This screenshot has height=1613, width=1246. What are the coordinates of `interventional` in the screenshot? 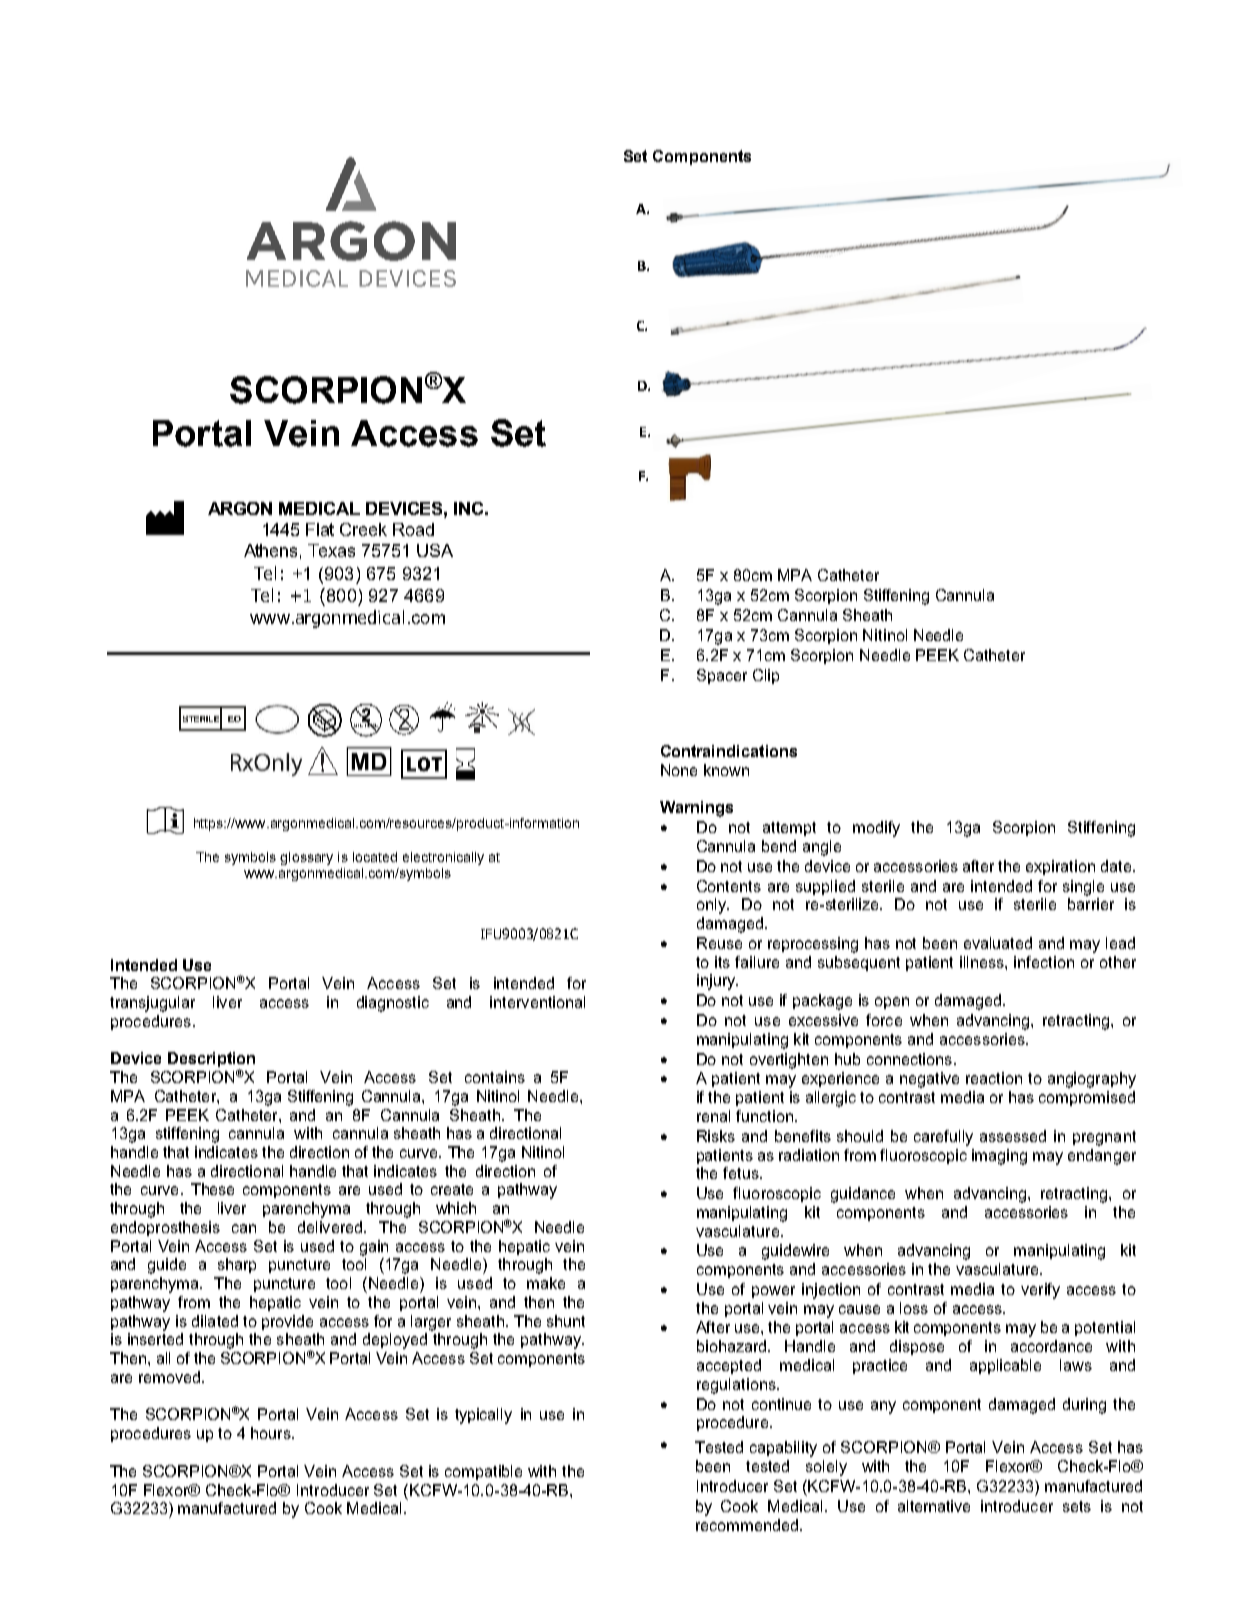 It's located at (537, 1002).
